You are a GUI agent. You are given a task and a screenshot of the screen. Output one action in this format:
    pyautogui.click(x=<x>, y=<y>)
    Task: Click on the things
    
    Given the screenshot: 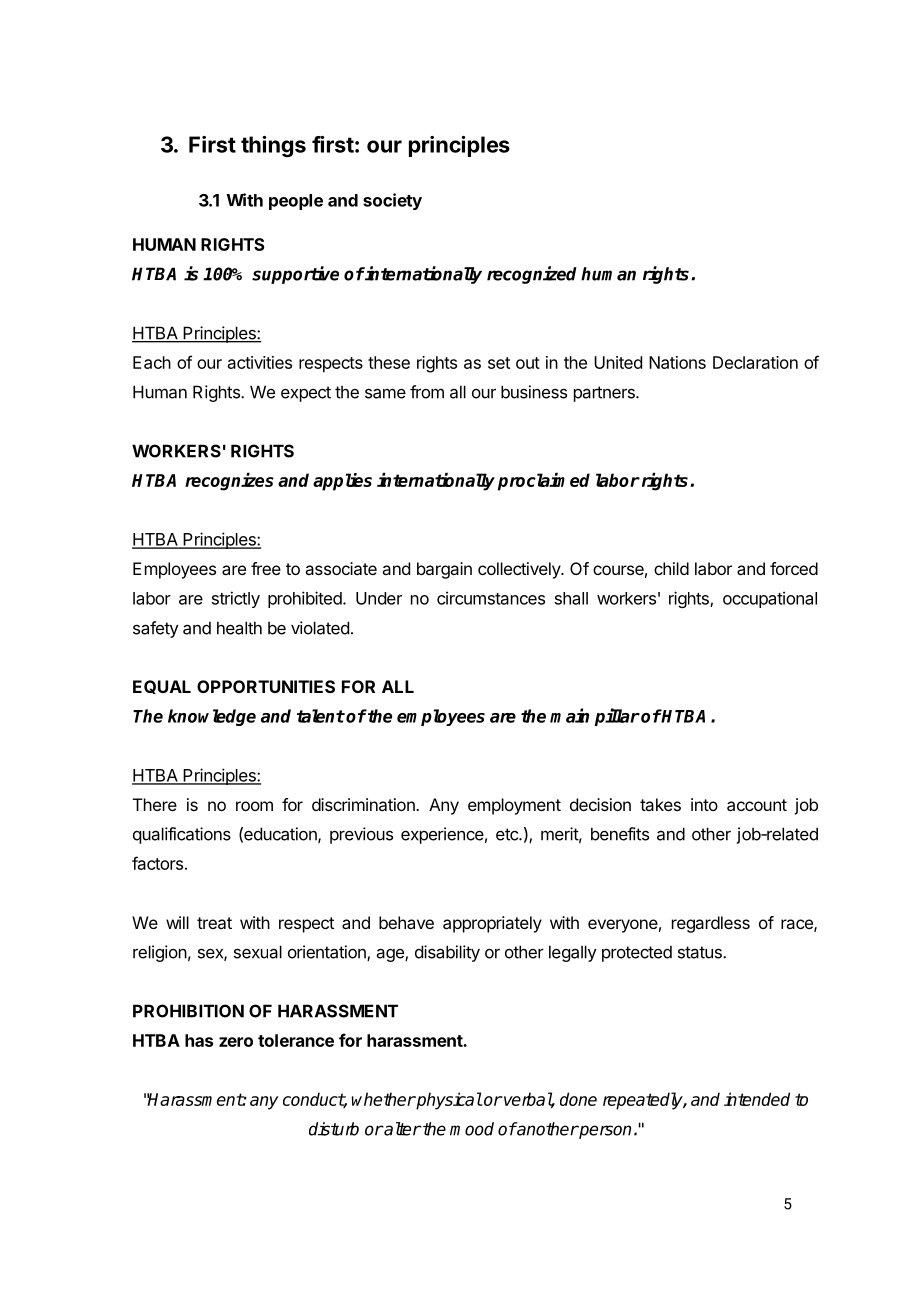 What is the action you would take?
    pyautogui.click(x=273, y=146)
